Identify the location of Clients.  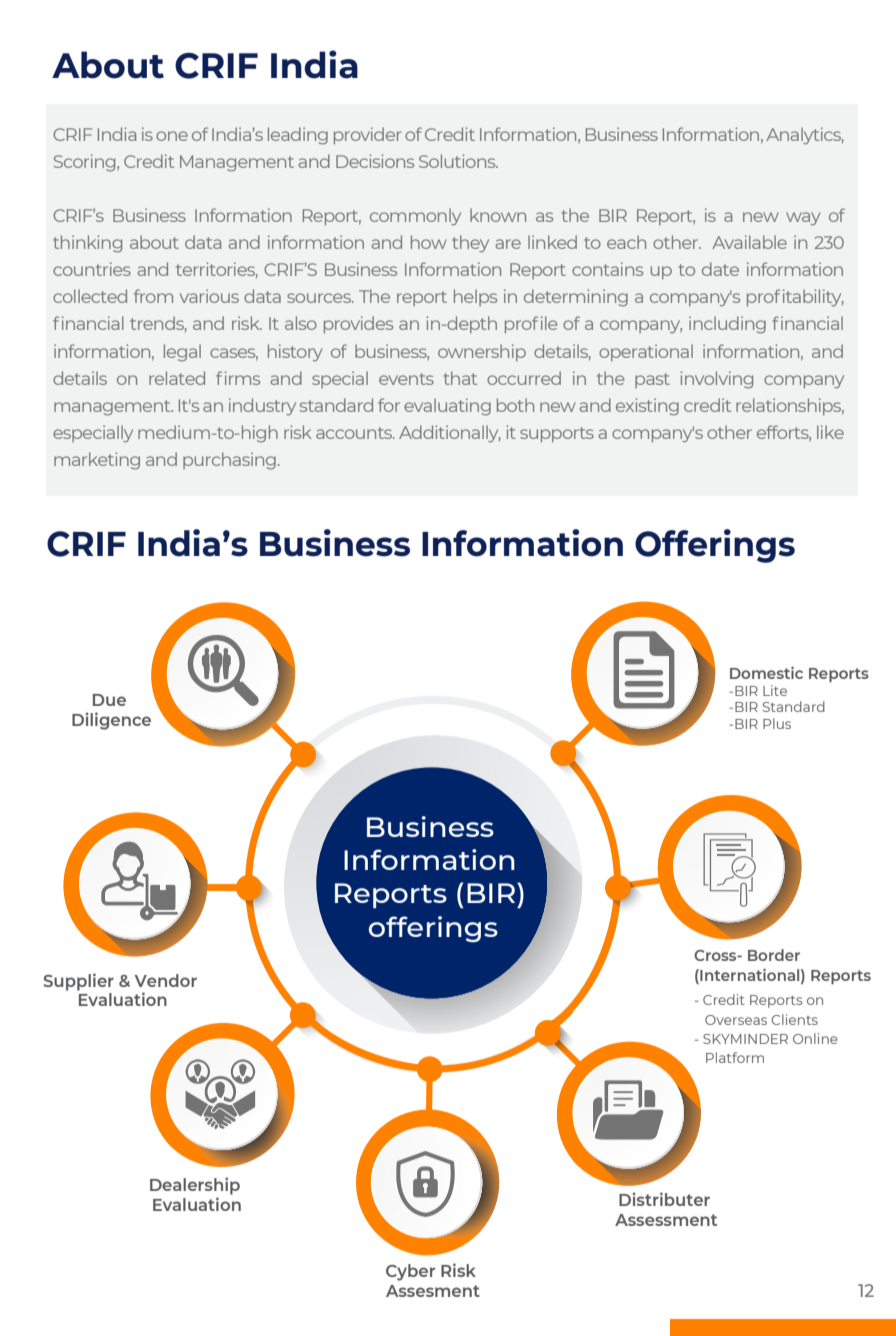
(794, 1019).
